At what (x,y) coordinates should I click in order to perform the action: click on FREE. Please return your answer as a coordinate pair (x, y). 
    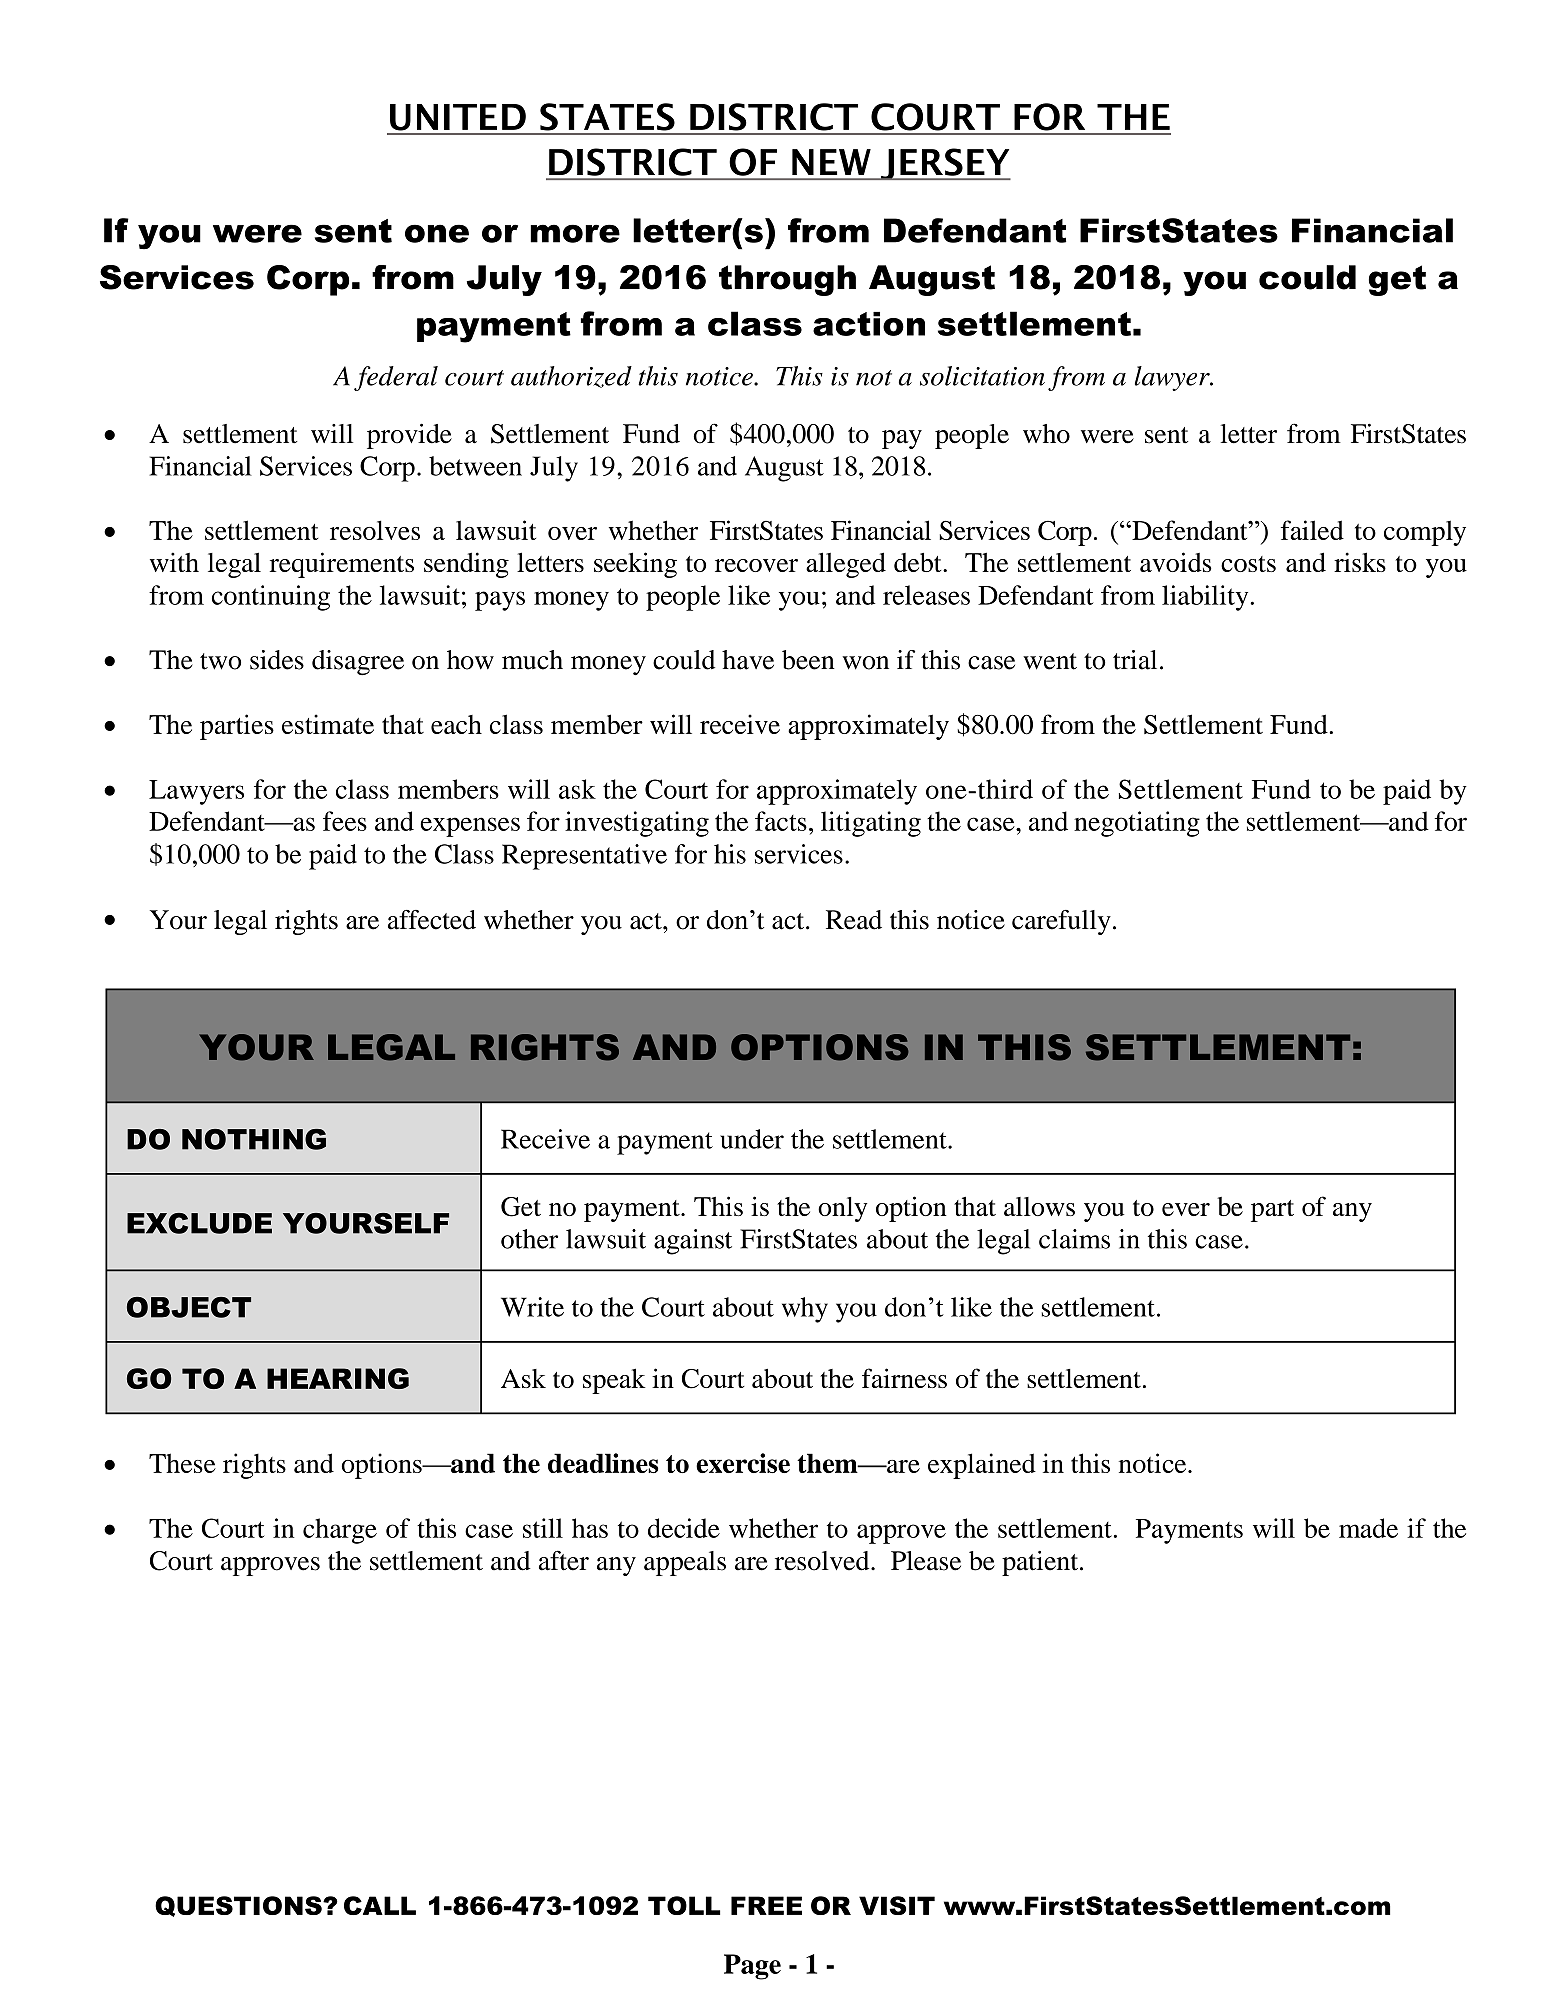
    Looking at the image, I should click on (766, 1905).
